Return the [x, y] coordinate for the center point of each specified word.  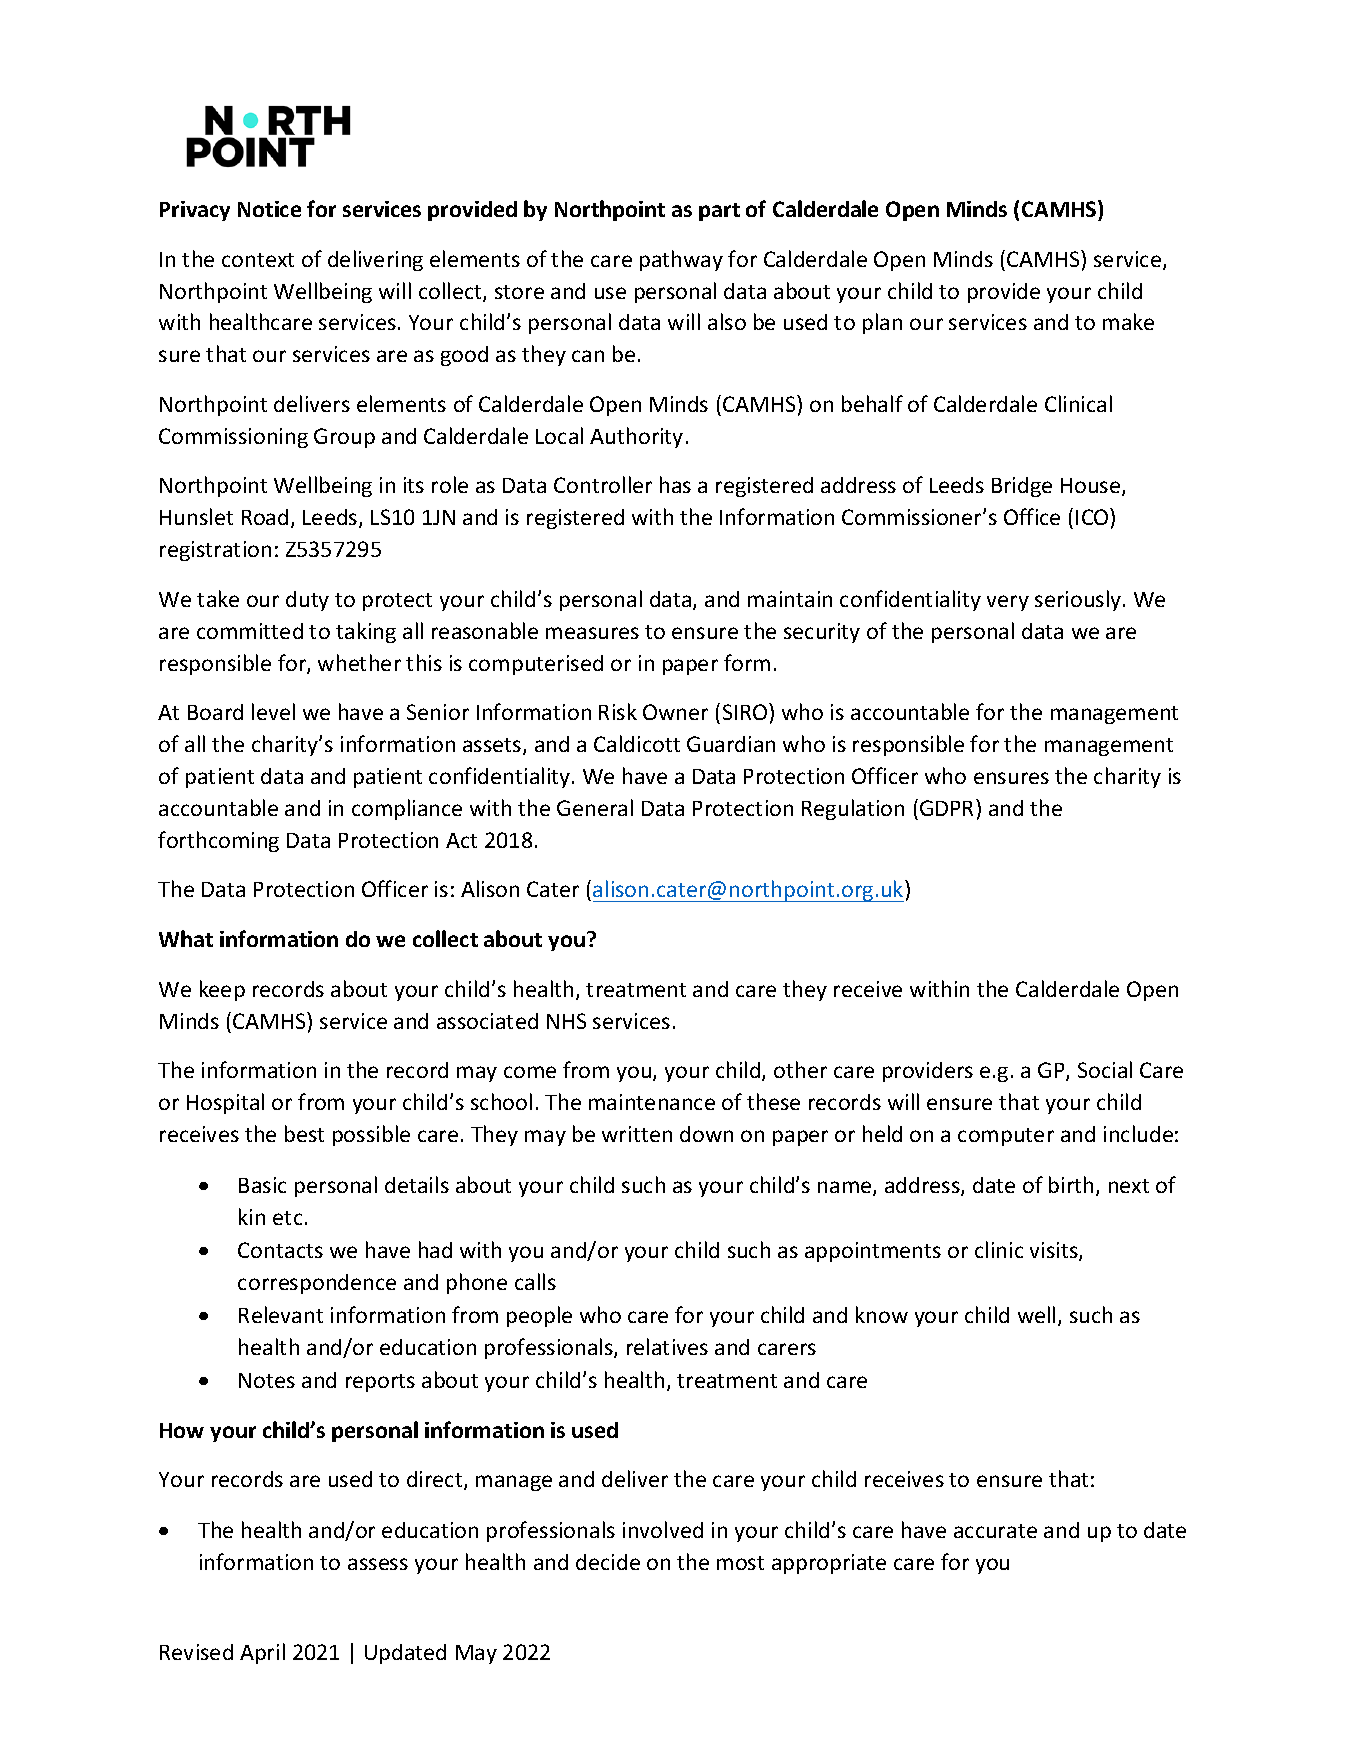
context [258, 260]
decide [608, 1562]
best [304, 1133]
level [273, 711]
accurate [995, 1531]
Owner [675, 712]
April [262, 1653]
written [637, 1134]
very [1008, 603]
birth [1071, 1184]
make [1128, 321]
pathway [681, 260]
